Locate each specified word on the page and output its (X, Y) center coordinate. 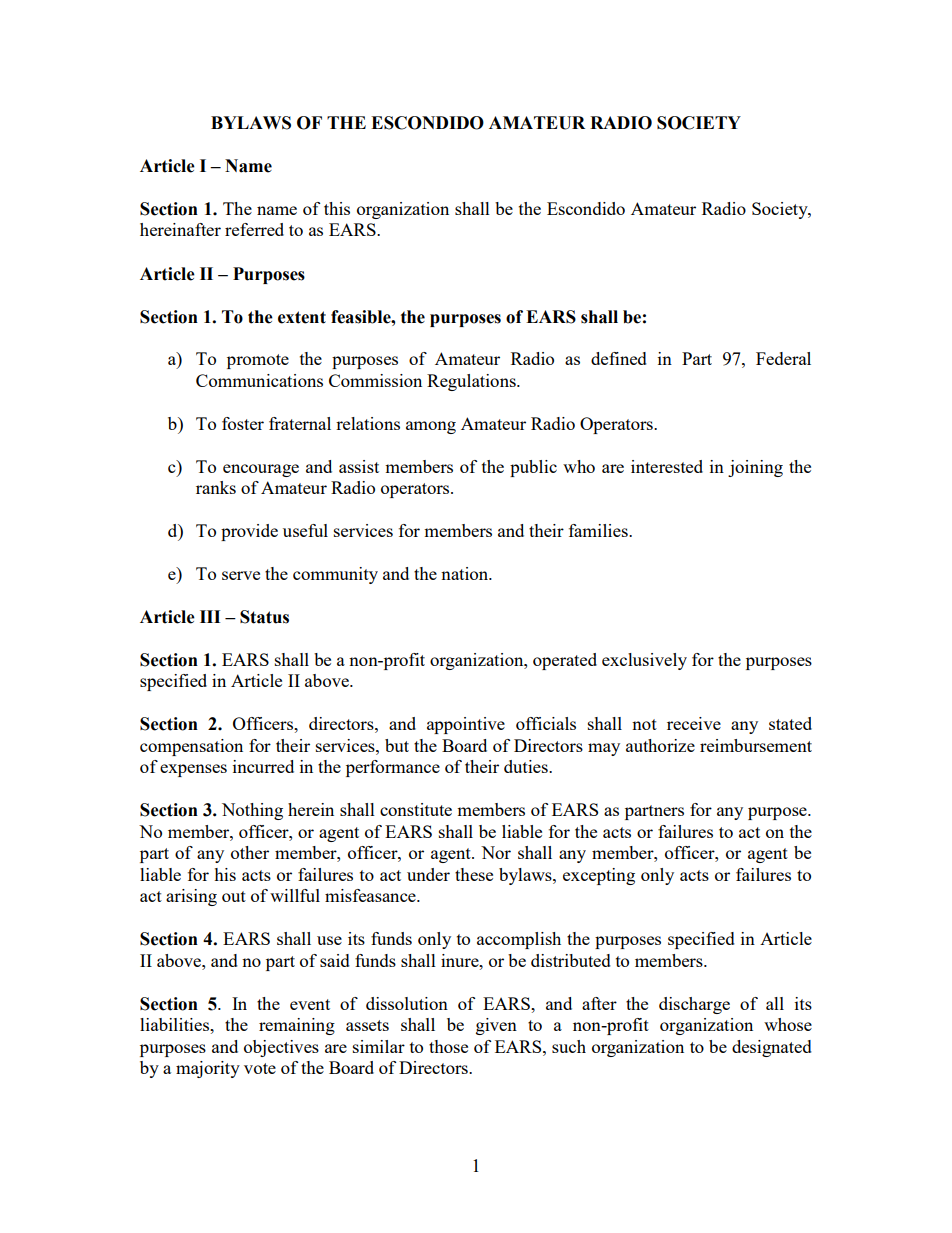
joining (755, 468)
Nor (496, 852)
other (250, 852)
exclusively (644, 661)
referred (254, 229)
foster (243, 423)
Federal (783, 358)
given (496, 1026)
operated (565, 661)
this (337, 208)
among (431, 427)
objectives (281, 1048)
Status (264, 617)
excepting (599, 876)
